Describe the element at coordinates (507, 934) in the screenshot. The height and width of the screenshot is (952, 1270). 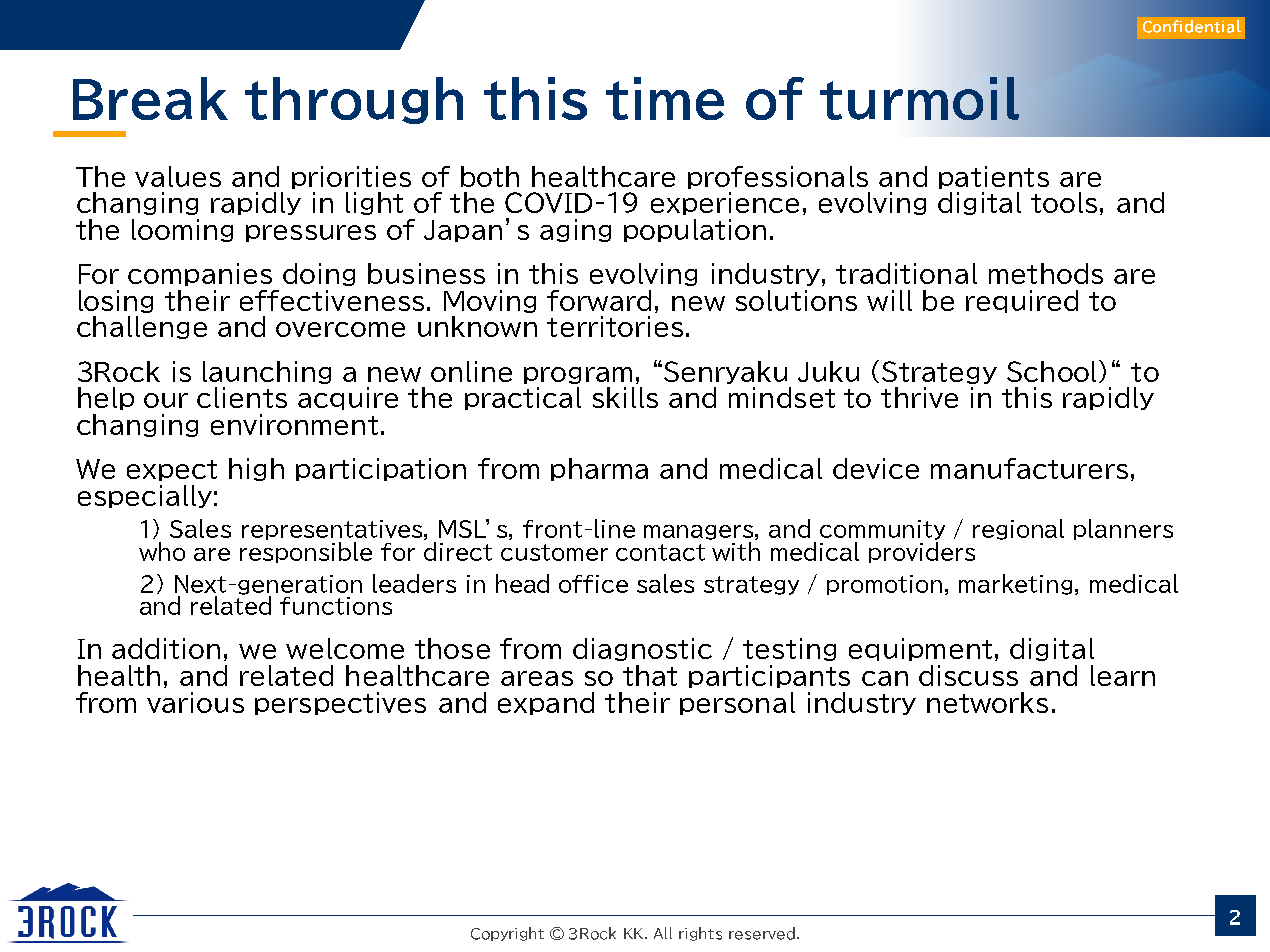
I see `Copyright` at that location.
